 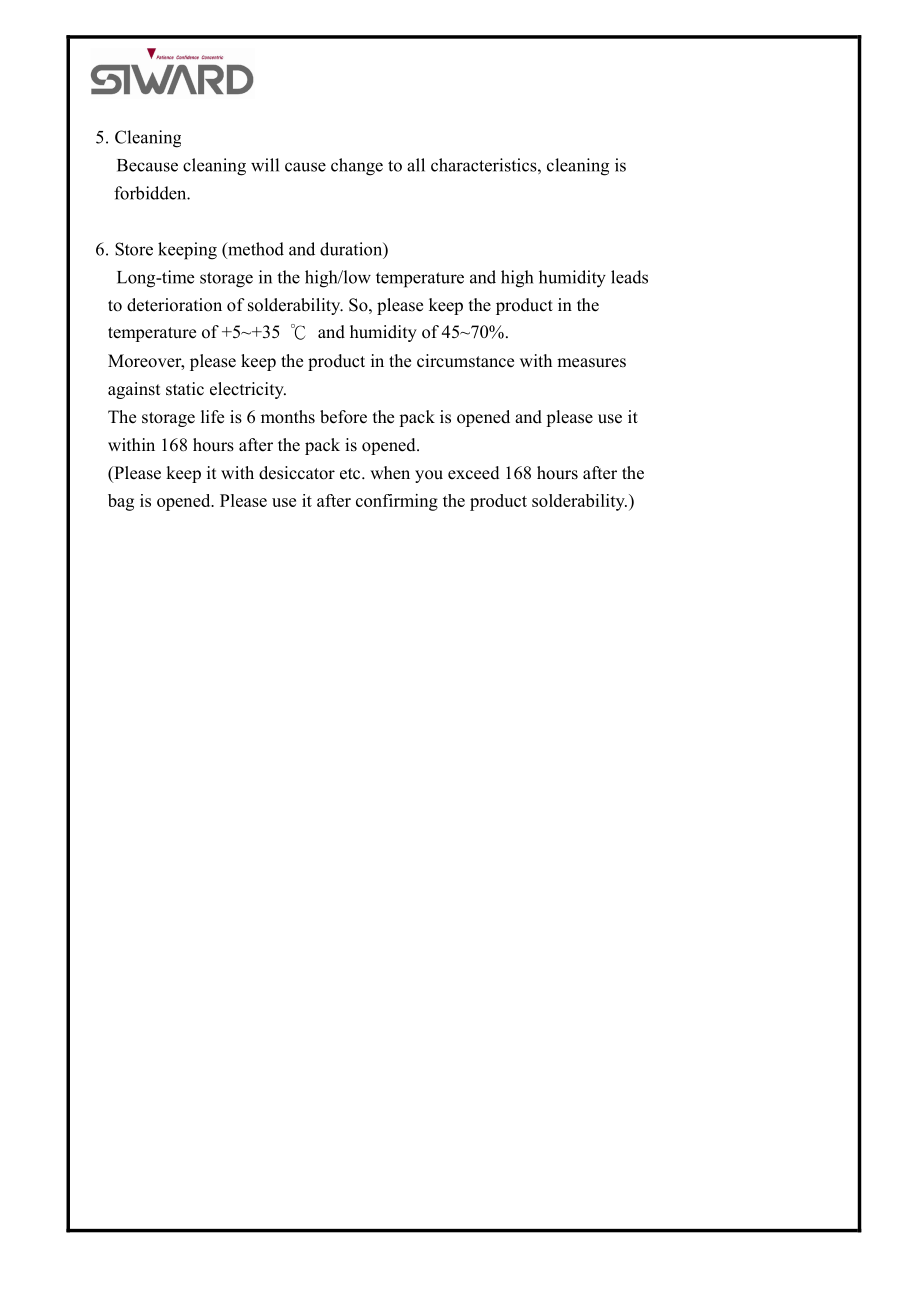 What do you see at coordinates (474, 473) in the image?
I see `exceed` at bounding box center [474, 473].
